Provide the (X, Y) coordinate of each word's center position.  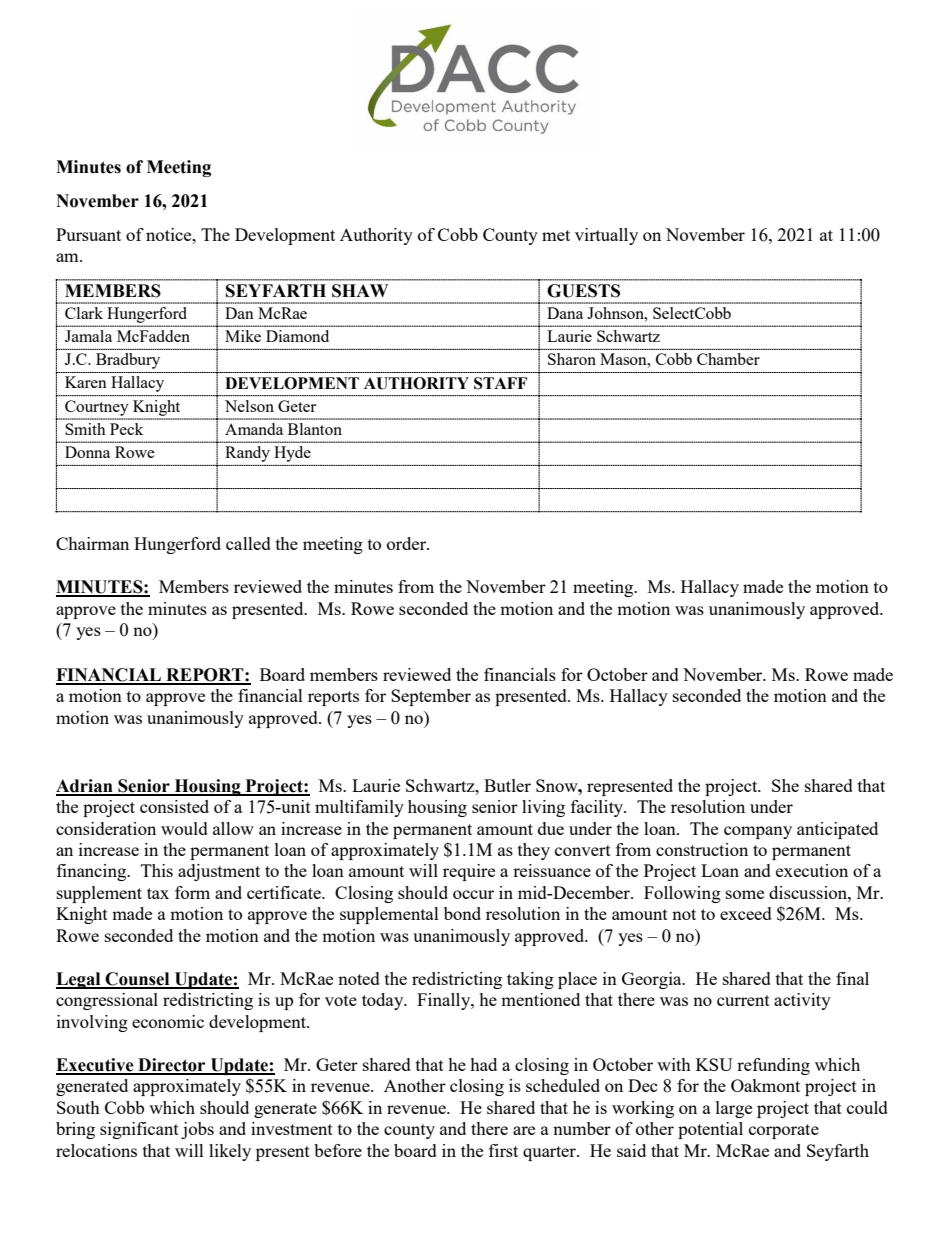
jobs (197, 1130)
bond (462, 913)
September (431, 697)
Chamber (728, 359)
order (408, 543)
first (503, 1150)
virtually (606, 236)
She (785, 785)
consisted (174, 806)
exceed (746, 913)
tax (158, 893)
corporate (784, 1131)
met (556, 235)
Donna (87, 452)
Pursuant (88, 234)
